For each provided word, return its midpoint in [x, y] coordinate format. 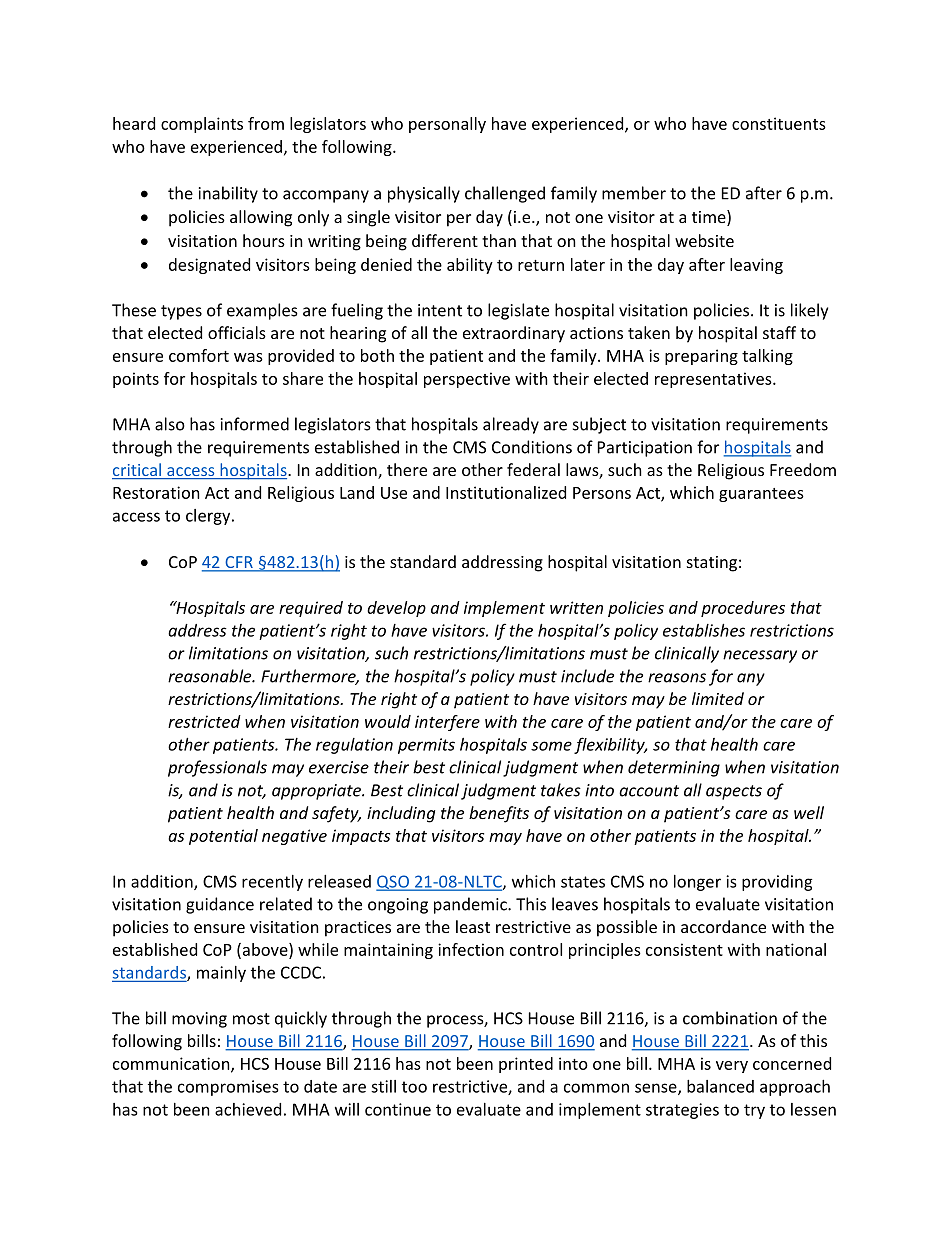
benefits [499, 814]
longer [697, 883]
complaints [202, 125]
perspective [467, 380]
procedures [743, 609]
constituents [779, 123]
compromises [228, 1088]
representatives [714, 380]
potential [223, 837]
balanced [720, 1086]
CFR [239, 563]
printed [526, 1065]
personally [447, 125]
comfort [199, 355]
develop [396, 609]
